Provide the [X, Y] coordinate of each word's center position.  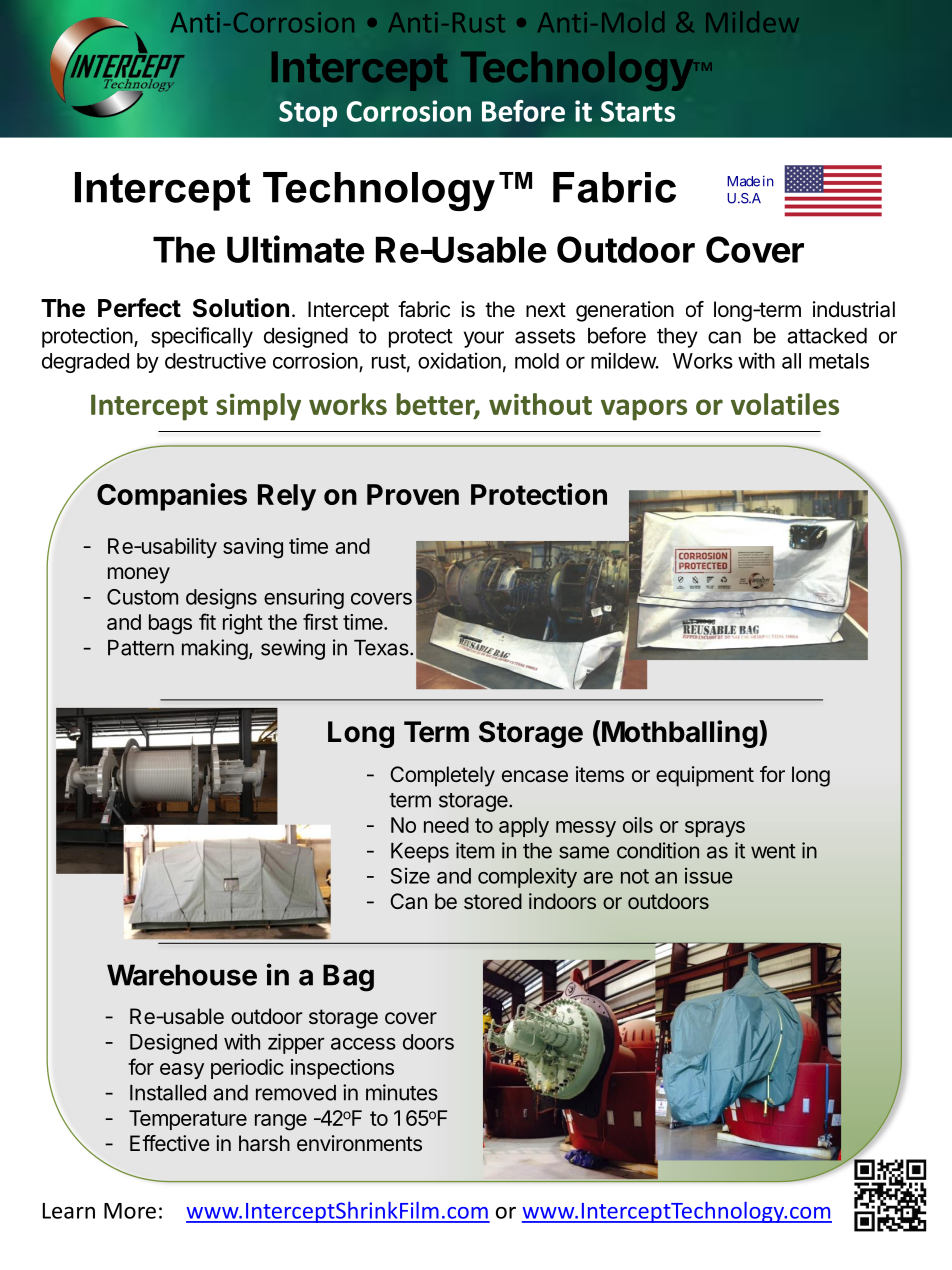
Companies [172, 497]
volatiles [785, 404]
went [773, 851]
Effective [170, 1143]
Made [743, 181]
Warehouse [182, 975]
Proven [413, 494]
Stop [308, 114]
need [446, 825]
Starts [638, 111]
